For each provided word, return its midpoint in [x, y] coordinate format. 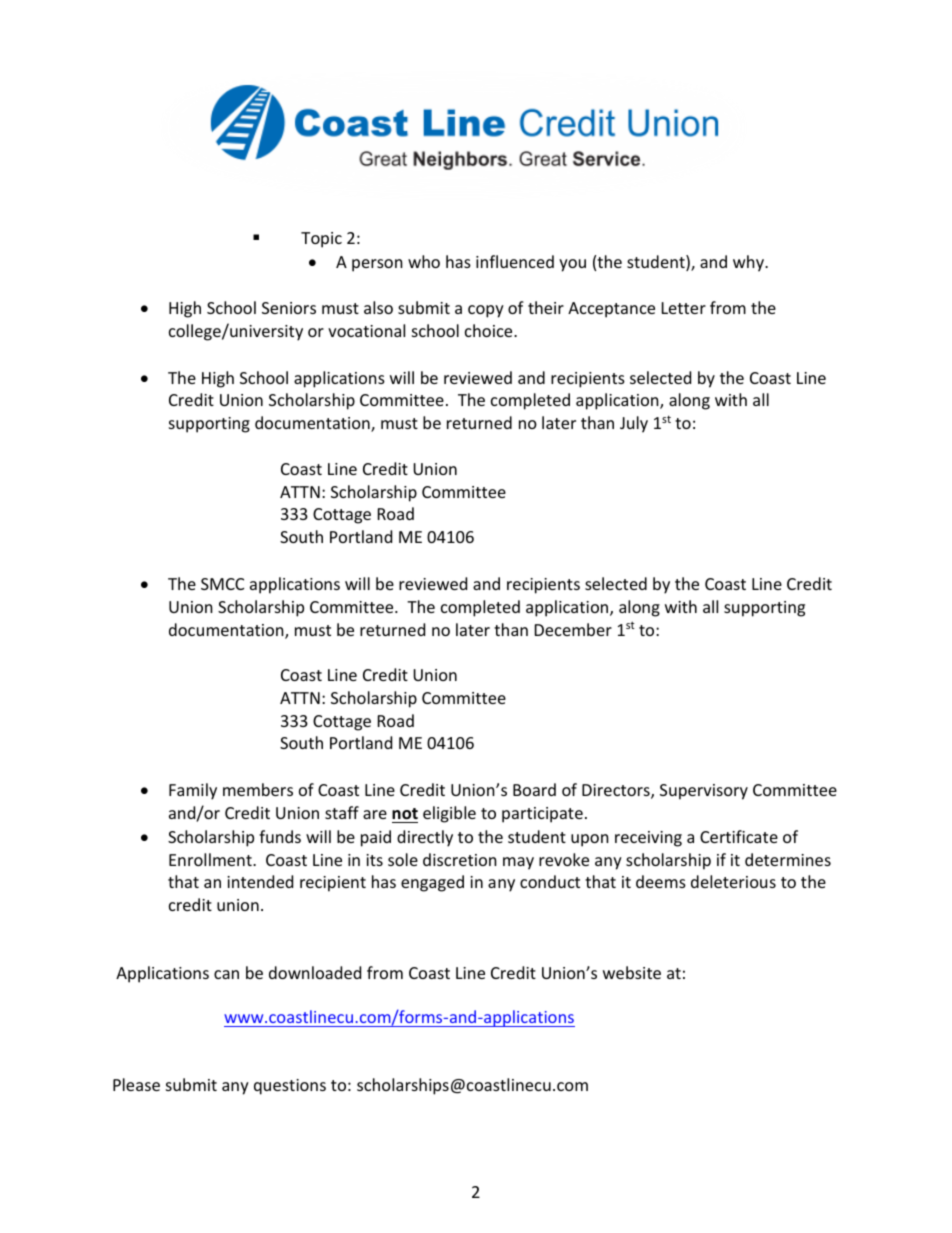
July [634, 424]
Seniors [289, 308]
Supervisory [704, 792]
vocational [366, 330]
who [424, 261]
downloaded [315, 972]
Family [193, 791]
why [749, 263]
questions [290, 1087]
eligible [449, 814]
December [573, 629]
